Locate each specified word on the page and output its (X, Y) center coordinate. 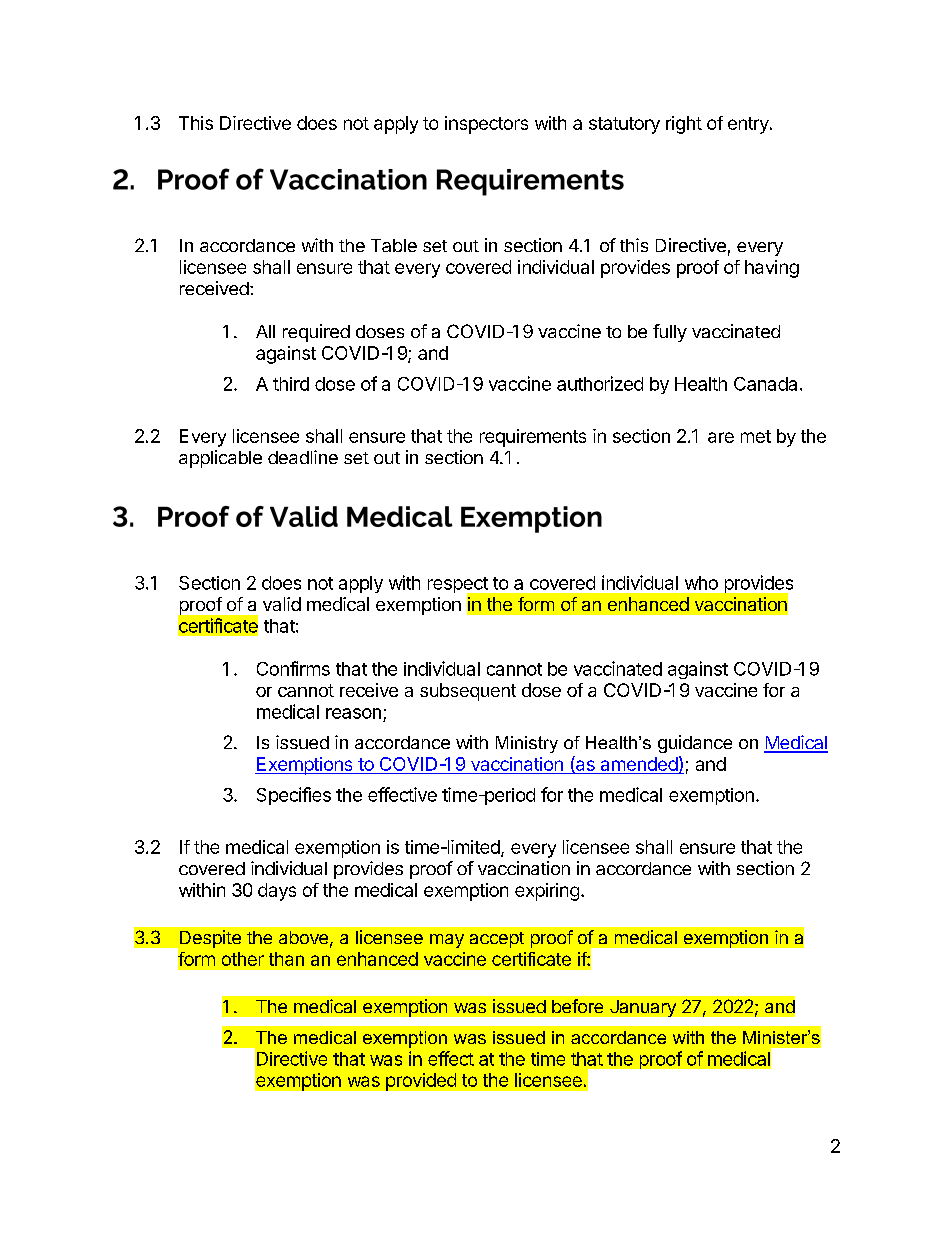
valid (282, 604)
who (701, 583)
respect (459, 586)
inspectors (486, 125)
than (286, 959)
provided (421, 1082)
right (684, 125)
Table (394, 245)
